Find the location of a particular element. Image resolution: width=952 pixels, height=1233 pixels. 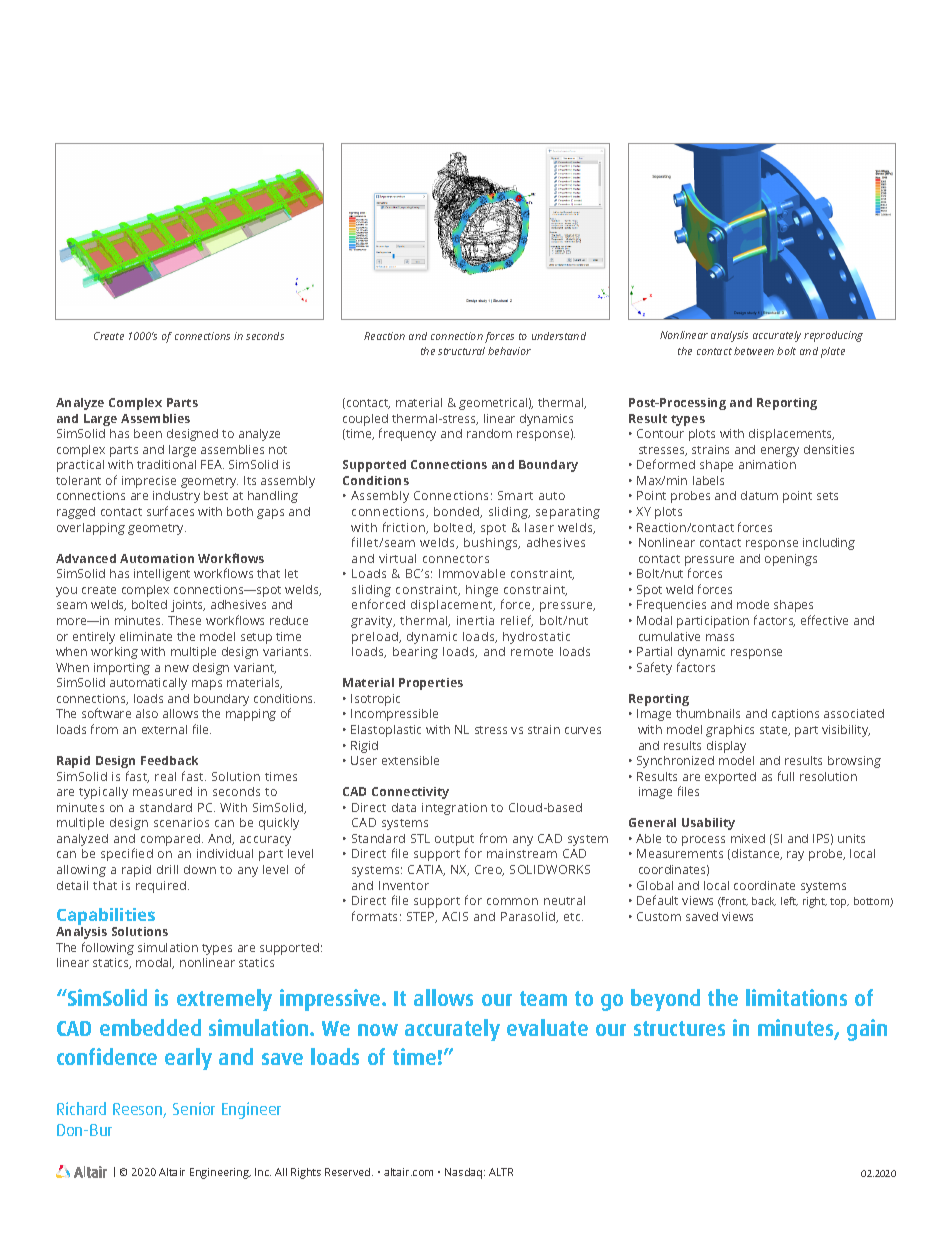

inertia is located at coordinates (475, 620).
